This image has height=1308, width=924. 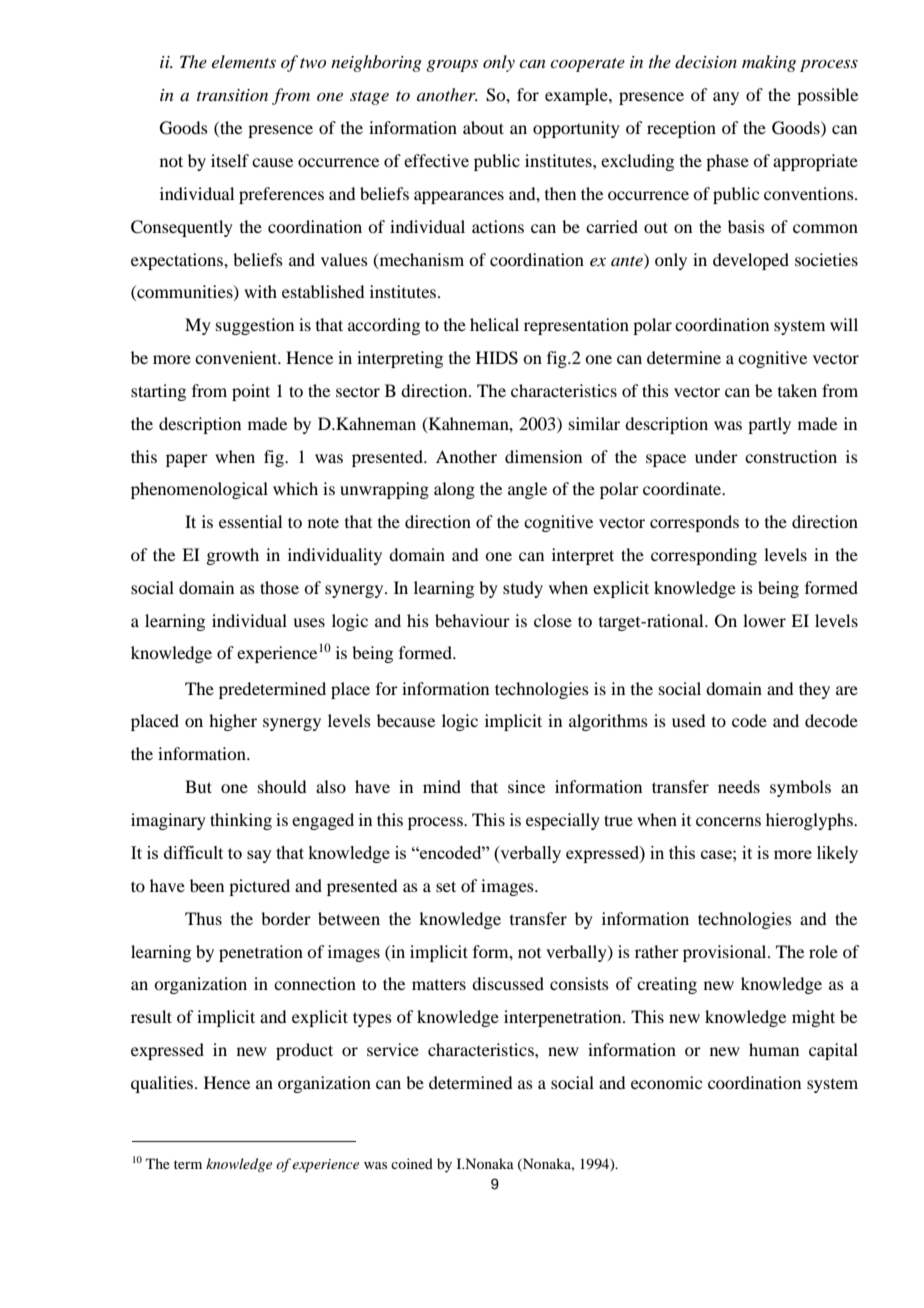 I want to click on about, so click(x=483, y=127).
